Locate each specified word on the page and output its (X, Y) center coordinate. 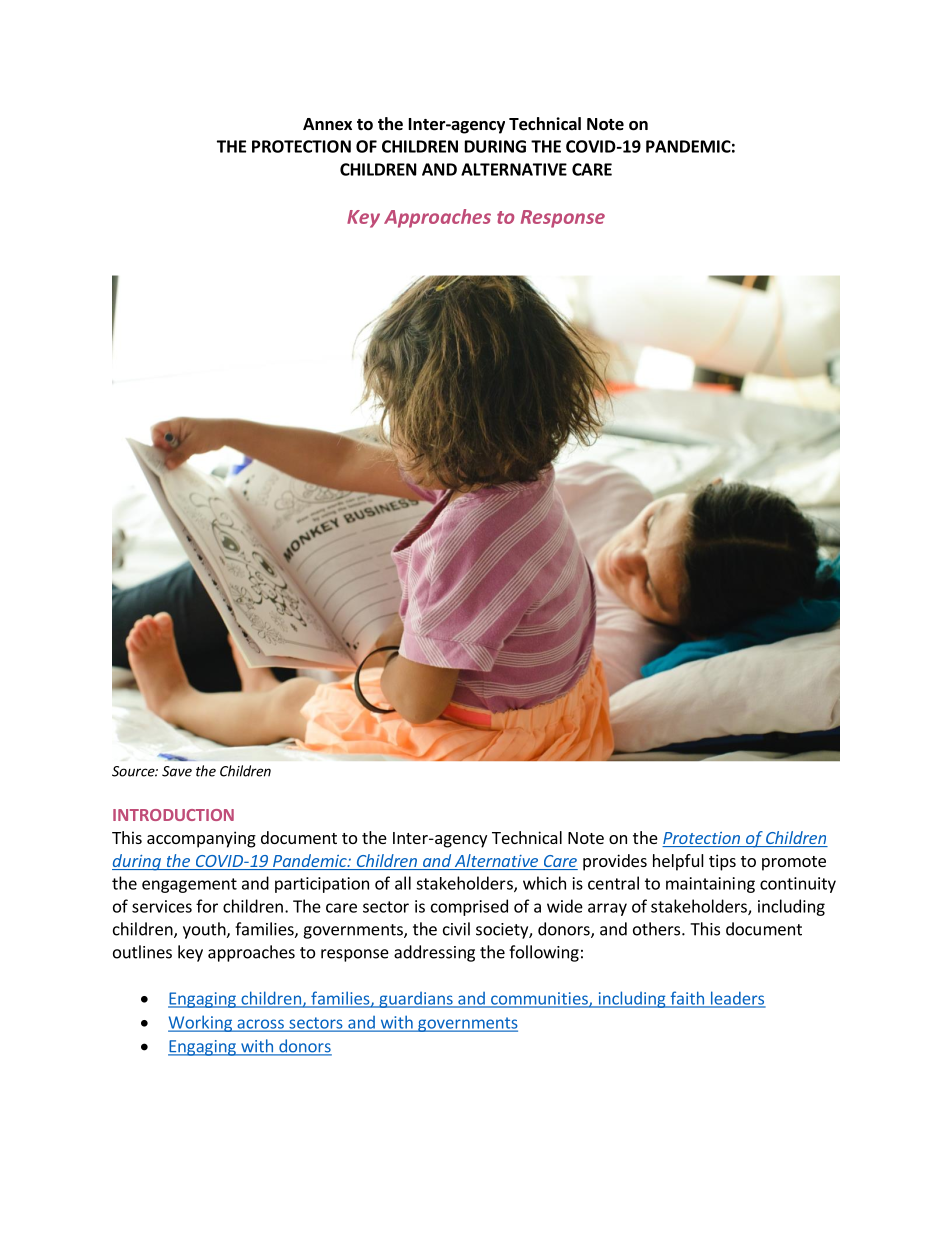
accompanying (201, 839)
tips (722, 862)
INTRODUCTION (173, 815)
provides (615, 862)
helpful (678, 862)
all (403, 883)
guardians (416, 1000)
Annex (327, 124)
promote (794, 863)
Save (177, 771)
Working (201, 1023)
